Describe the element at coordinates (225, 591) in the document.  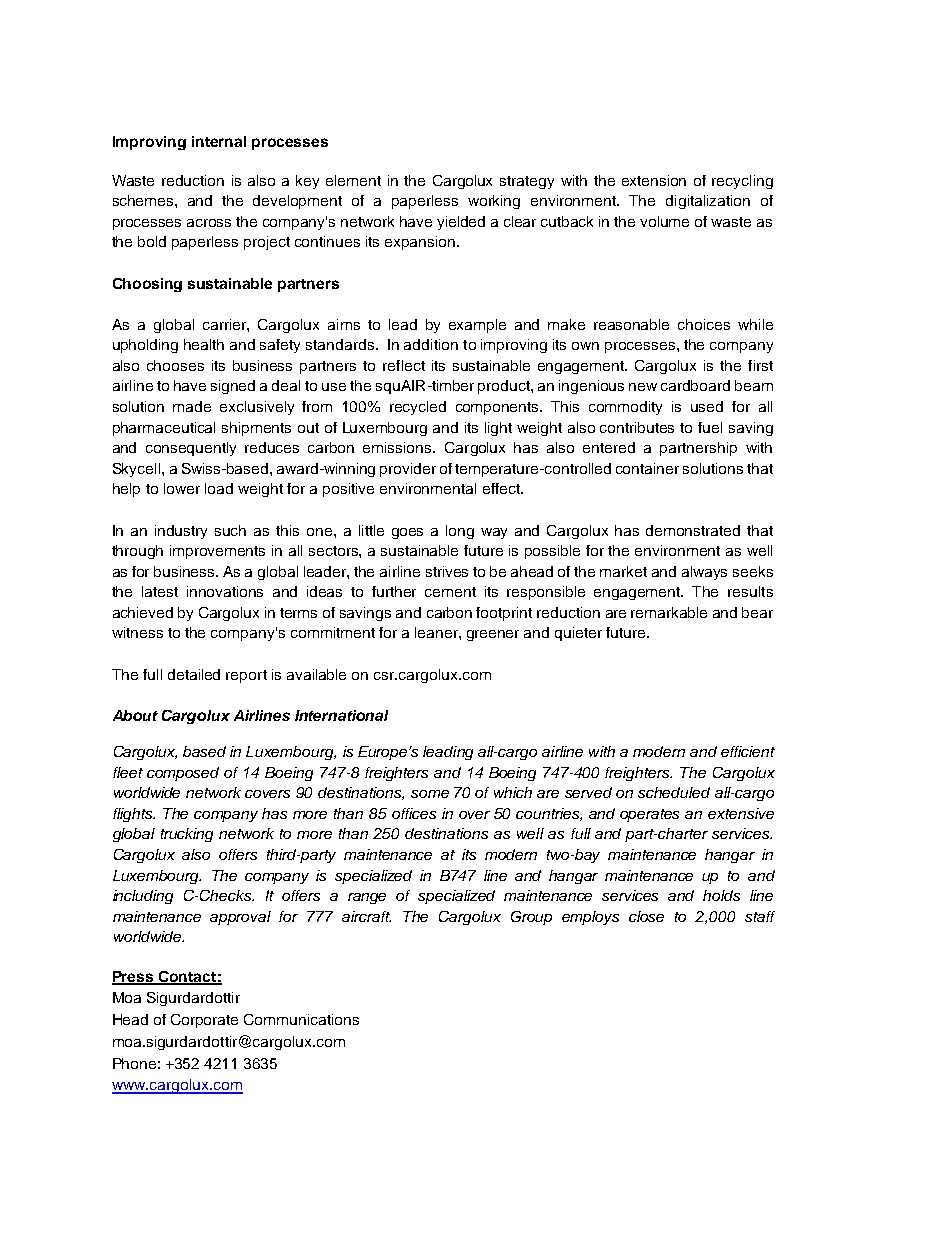
I see `innovations` at that location.
